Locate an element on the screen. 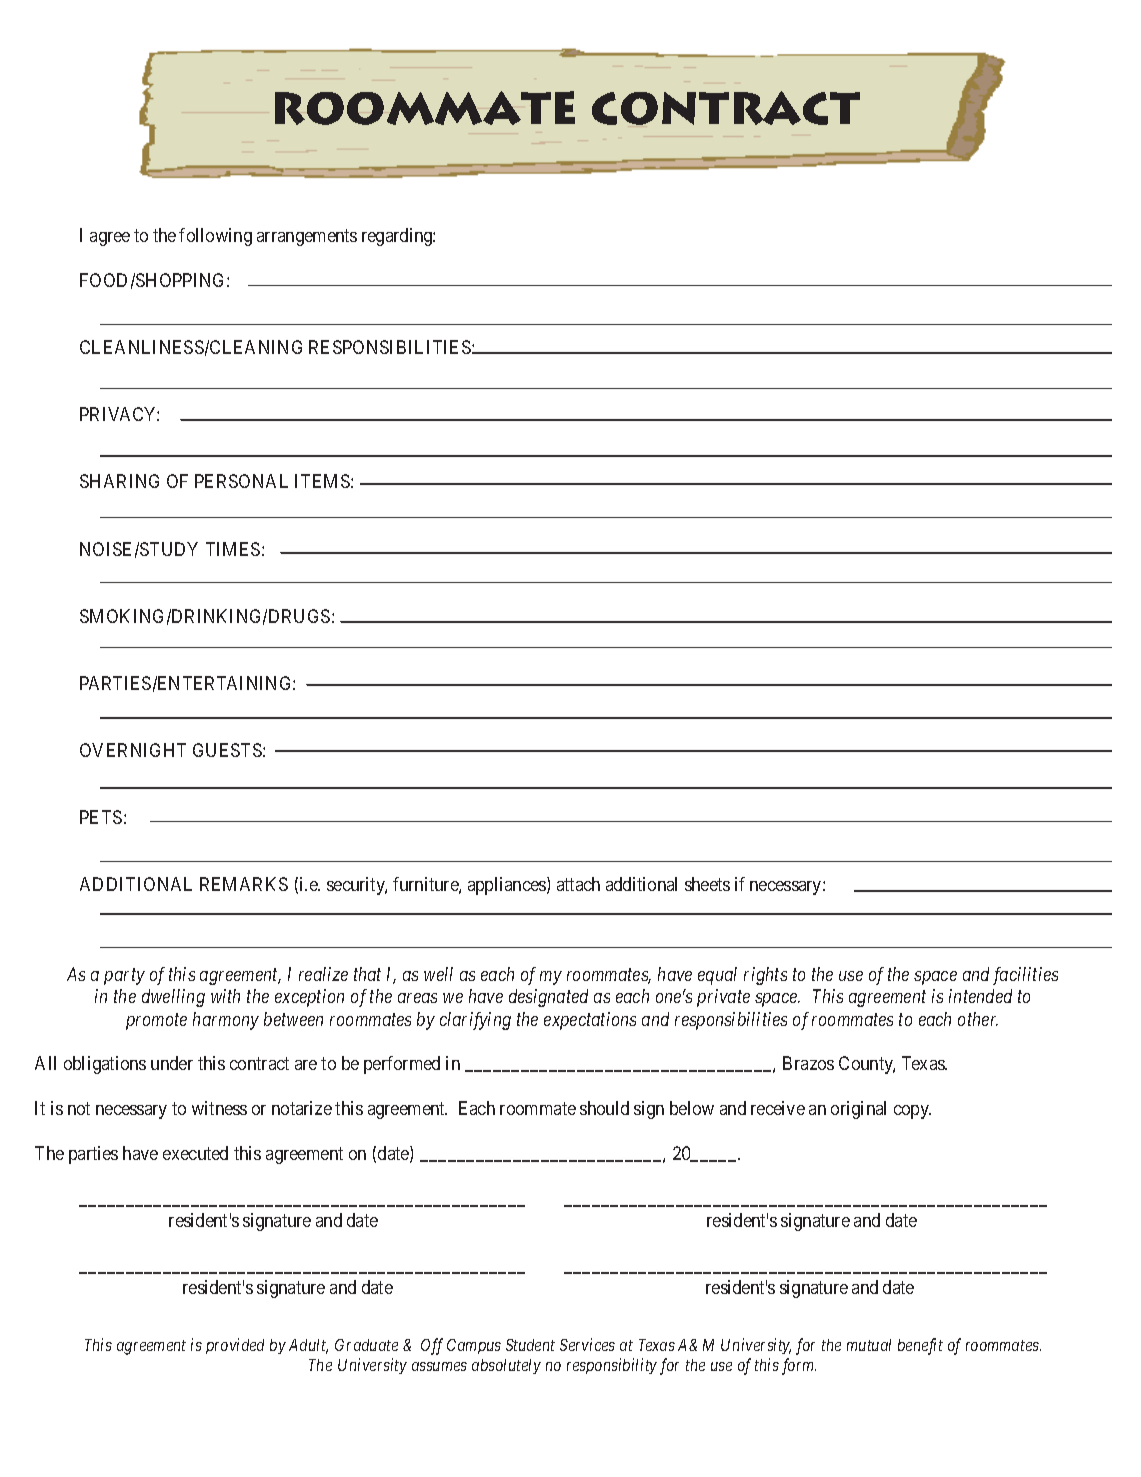 The width and height of the screenshot is (1141, 1477). party is located at coordinates (124, 977).
